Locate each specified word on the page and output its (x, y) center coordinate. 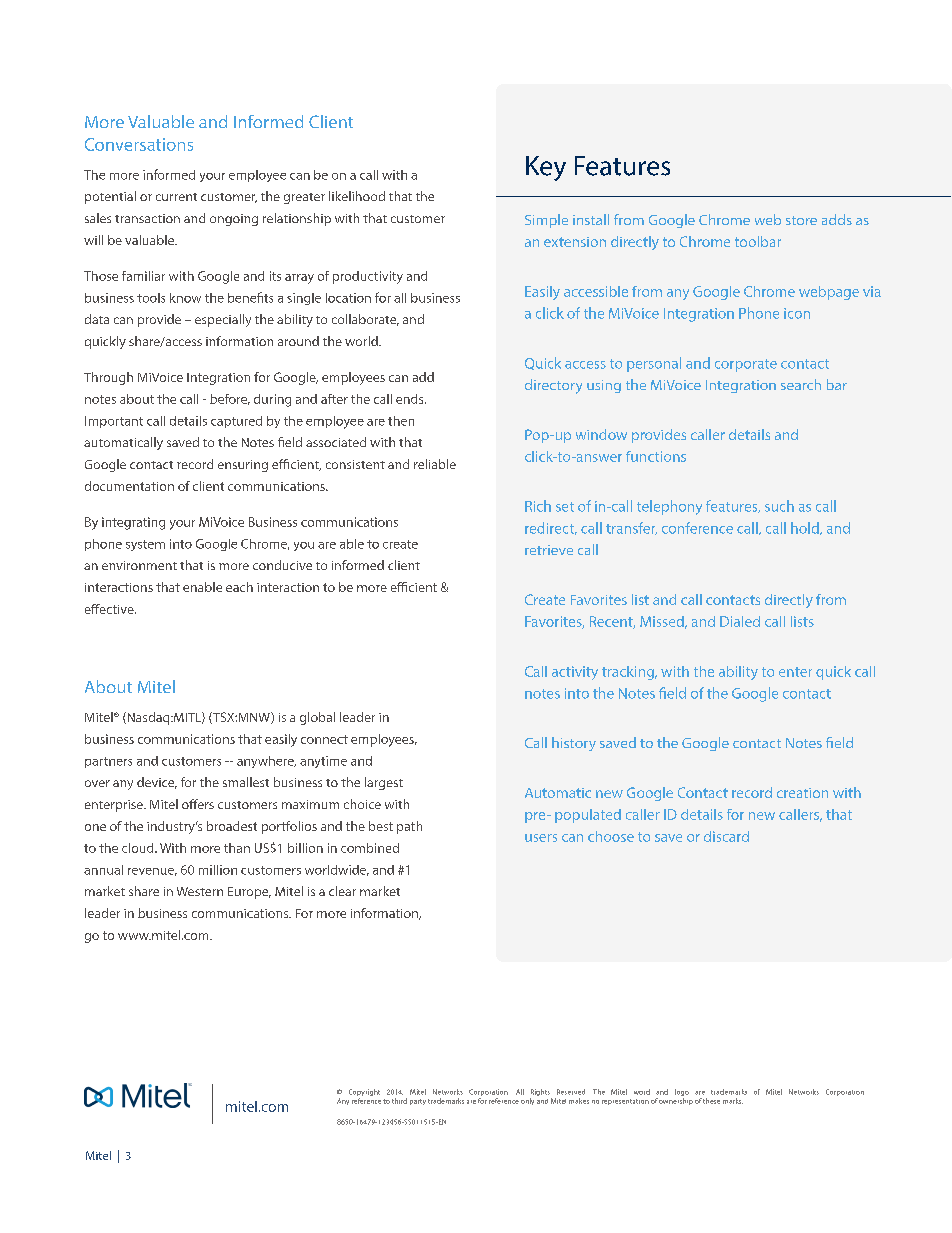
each (239, 587)
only (527, 1101)
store (801, 220)
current (176, 197)
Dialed (740, 621)
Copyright (364, 1094)
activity (575, 673)
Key (546, 168)
